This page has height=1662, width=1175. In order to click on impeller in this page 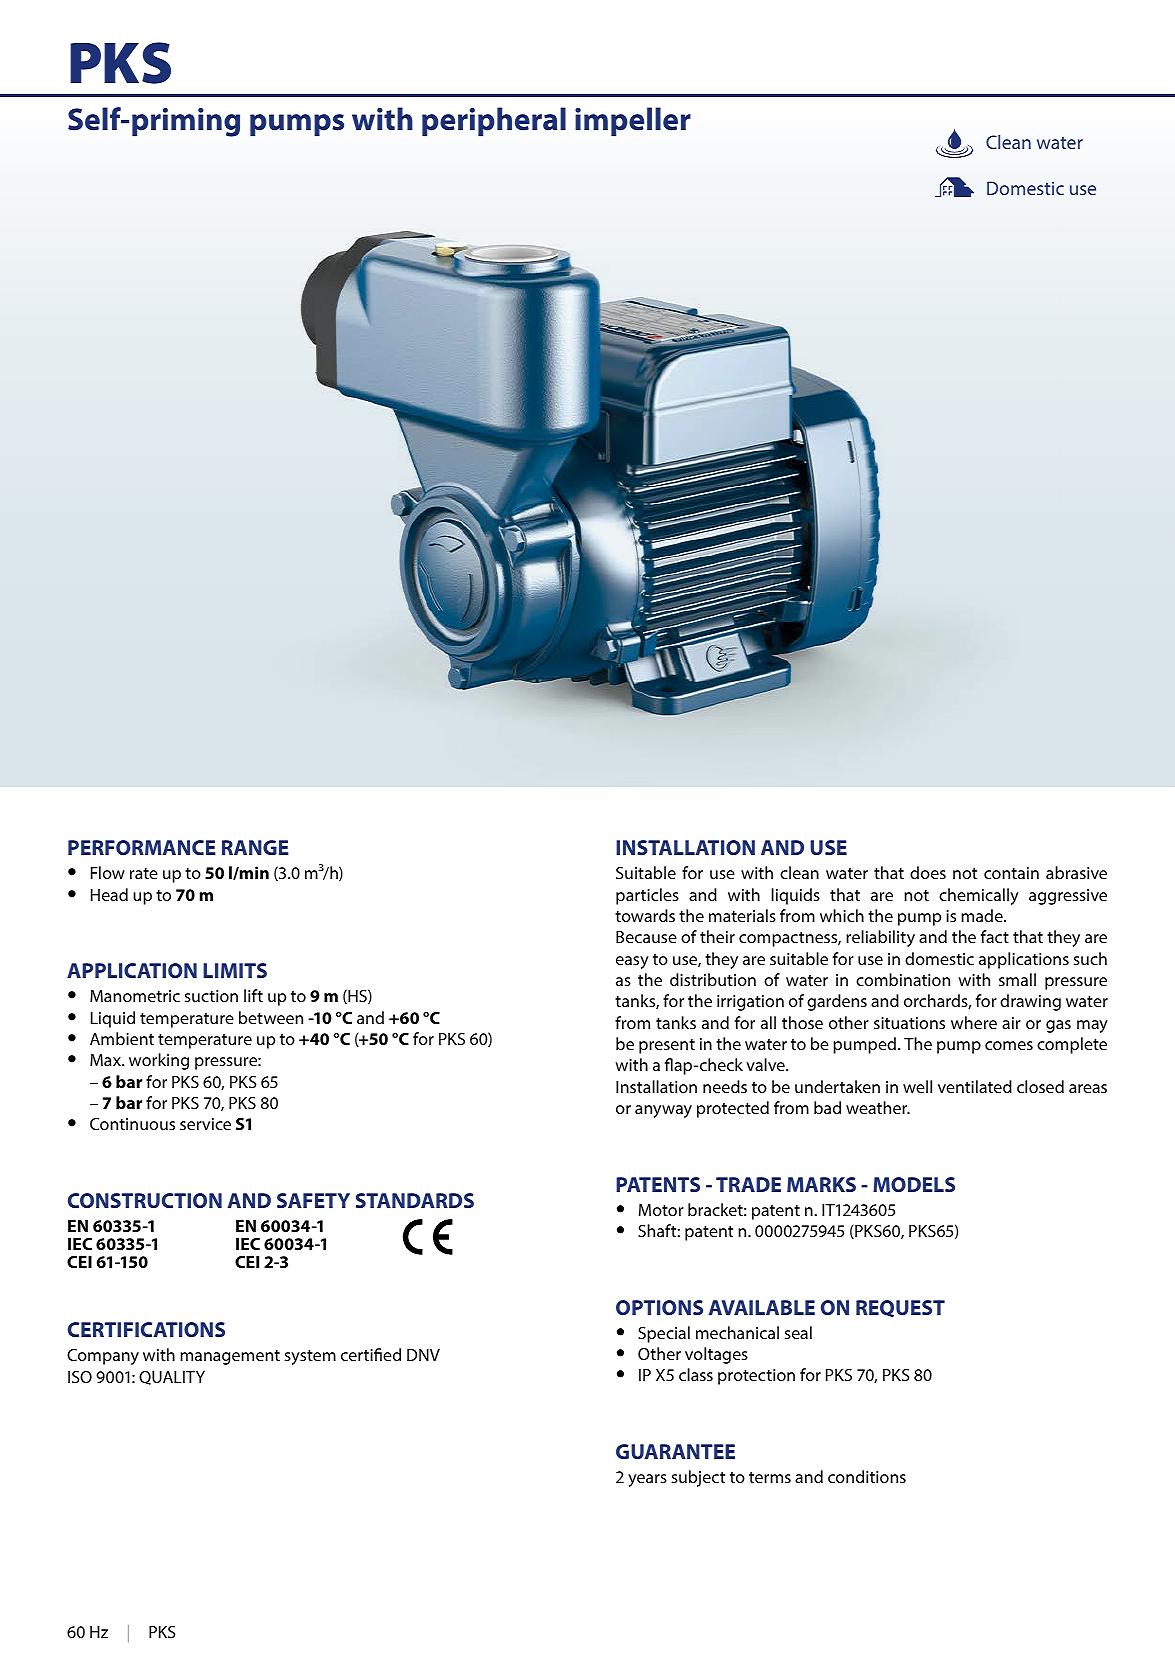, I will do `click(633, 122)`.
